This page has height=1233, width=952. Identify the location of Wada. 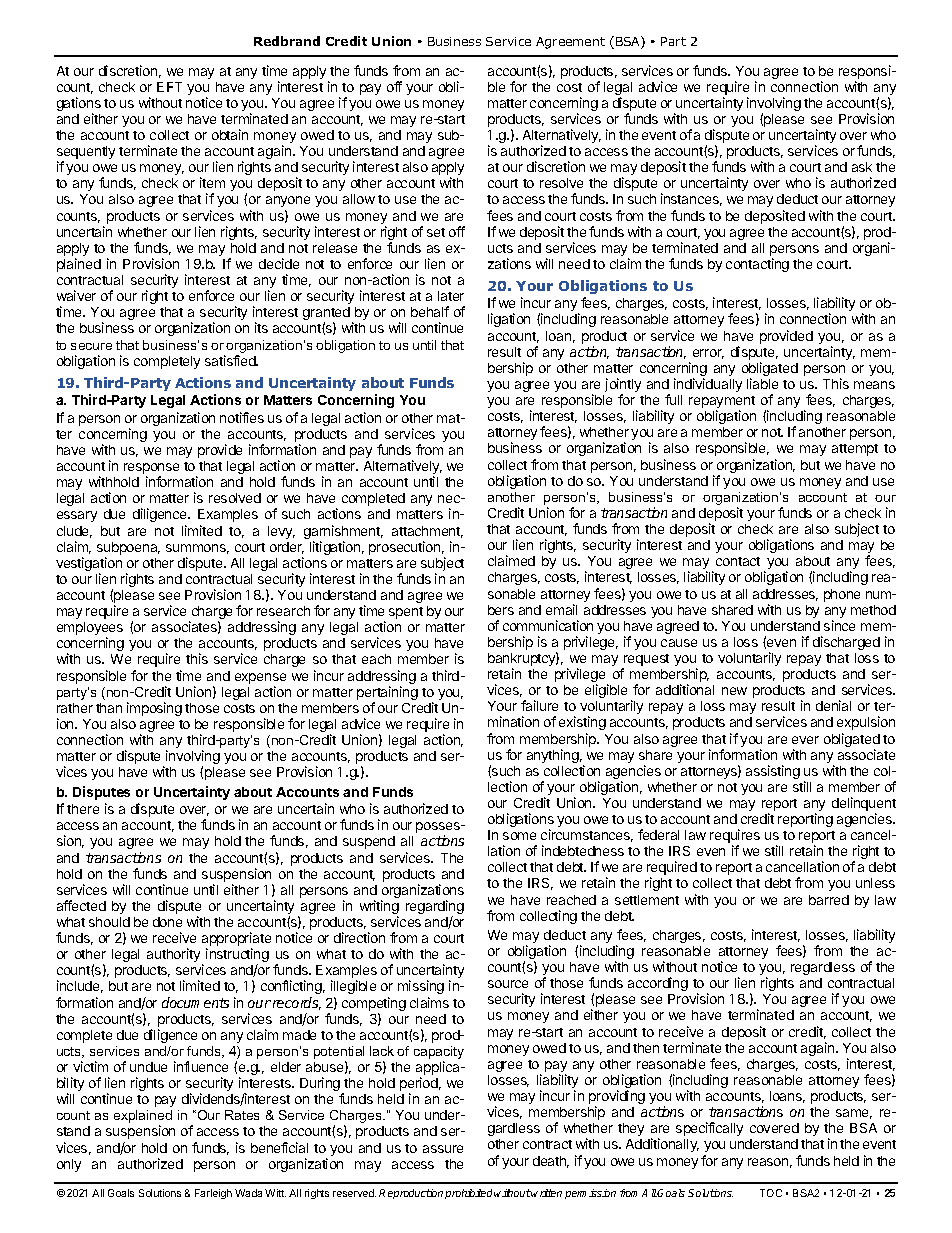
(248, 1193).
